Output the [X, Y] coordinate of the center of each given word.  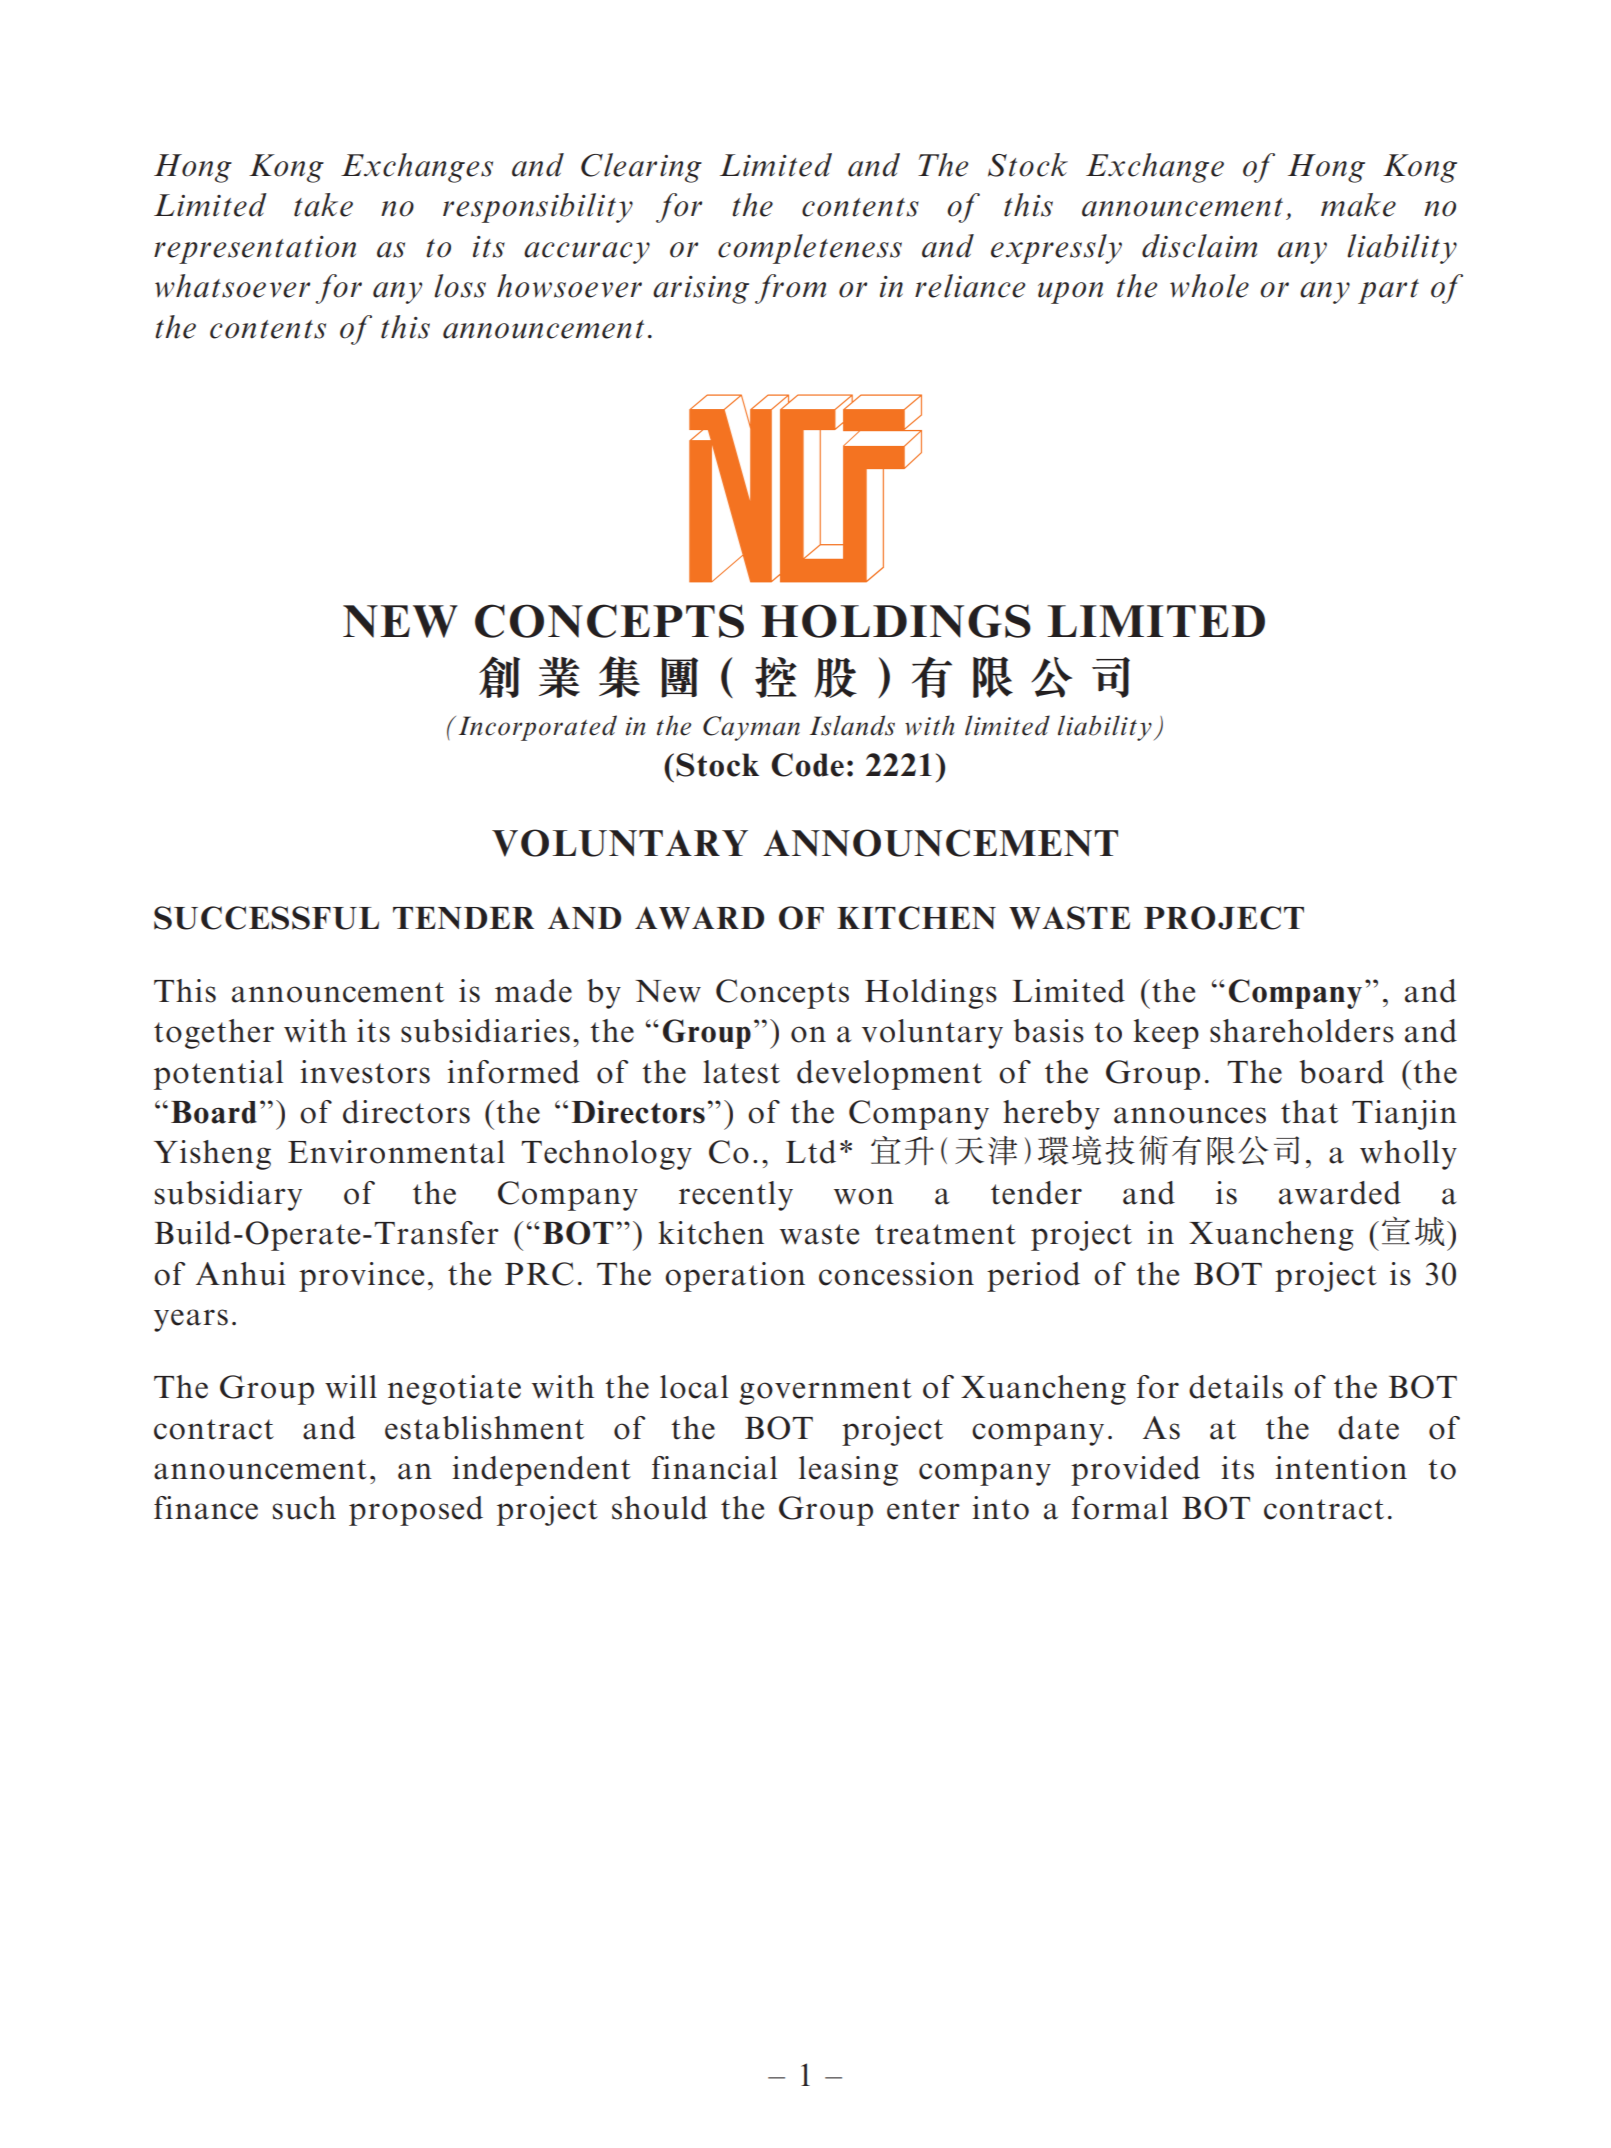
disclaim [1199, 246]
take [323, 205]
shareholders [1302, 1031]
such [304, 1508]
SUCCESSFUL [266, 918]
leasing [848, 1471]
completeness [810, 249]
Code [807, 765]
